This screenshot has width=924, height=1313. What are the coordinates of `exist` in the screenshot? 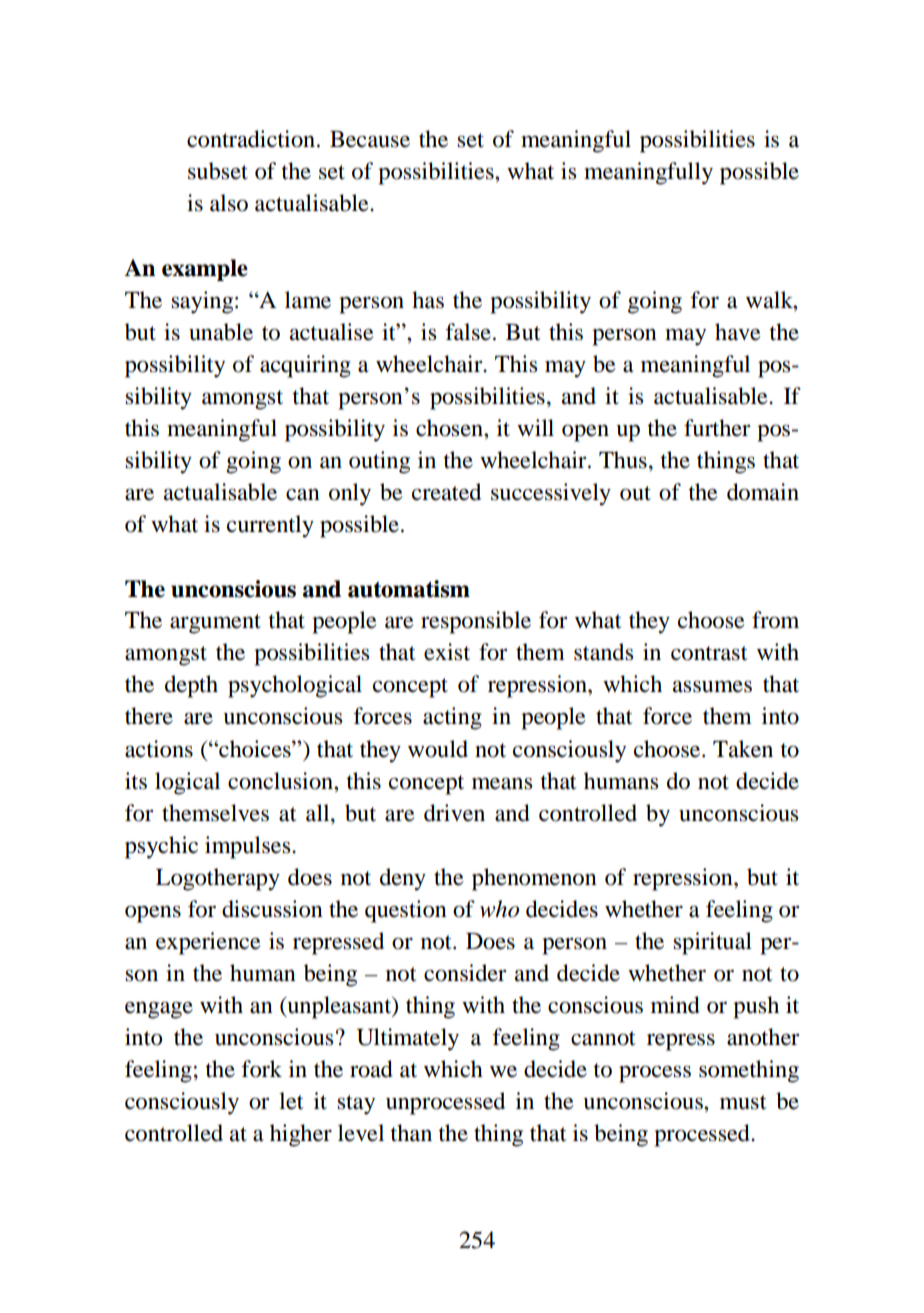 It's located at (447, 652).
